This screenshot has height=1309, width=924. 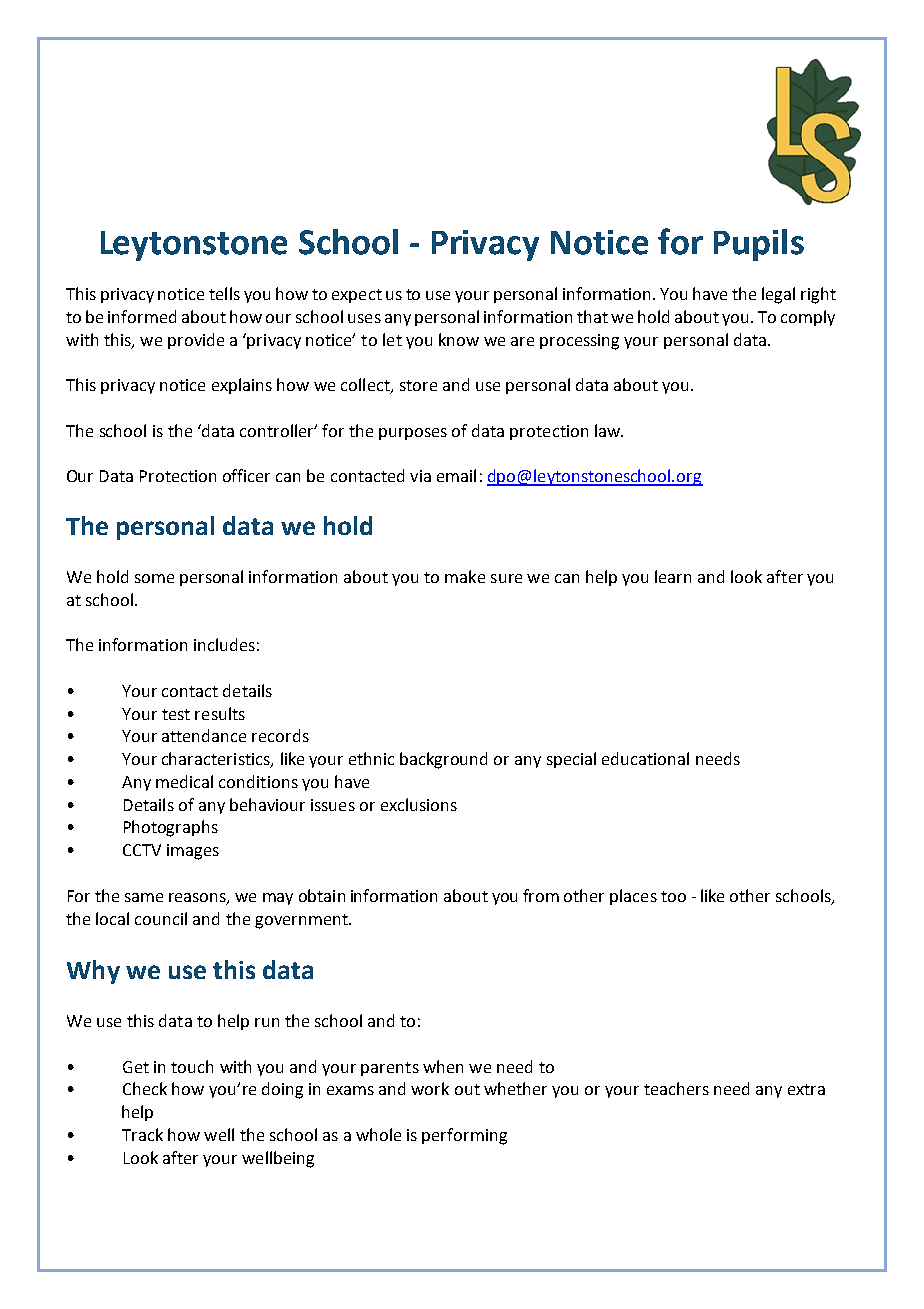 What do you see at coordinates (759, 245) in the screenshot?
I see `Pupils` at bounding box center [759, 245].
